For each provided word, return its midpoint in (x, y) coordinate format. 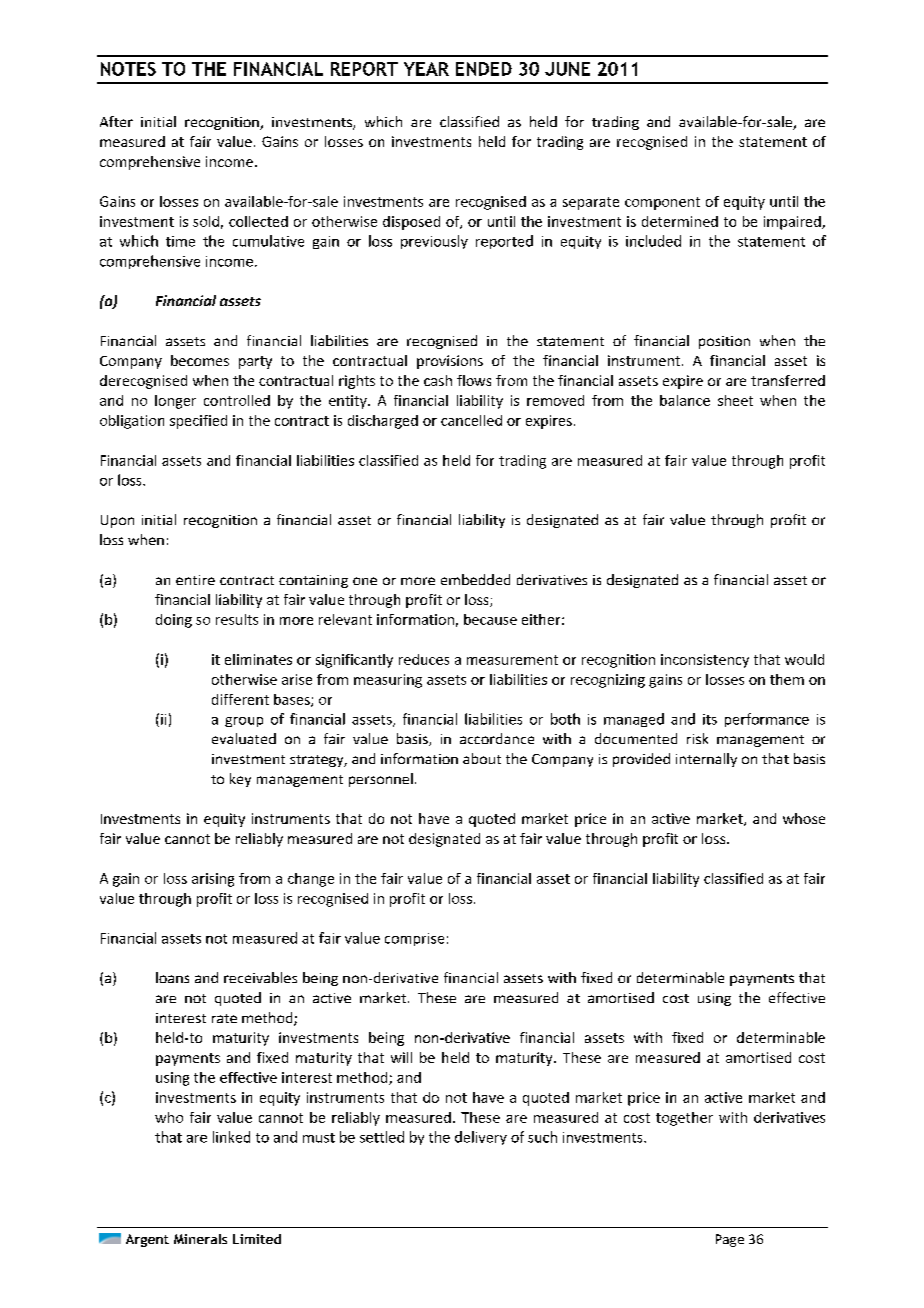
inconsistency (705, 661)
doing (174, 621)
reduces (424, 659)
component (662, 203)
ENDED (484, 69)
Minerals (200, 1239)
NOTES (128, 69)
